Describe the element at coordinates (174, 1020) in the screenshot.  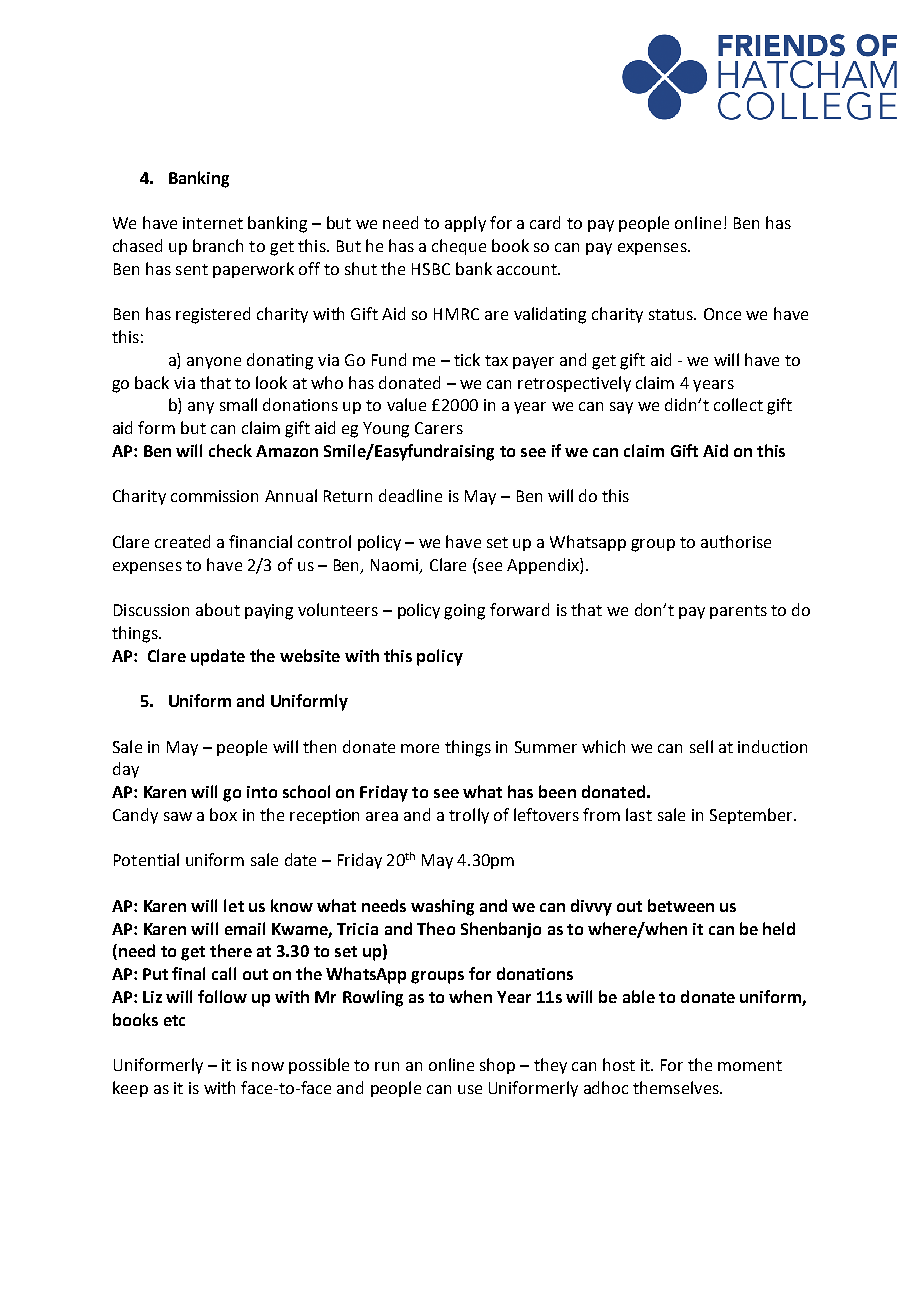
I see `etc` at that location.
